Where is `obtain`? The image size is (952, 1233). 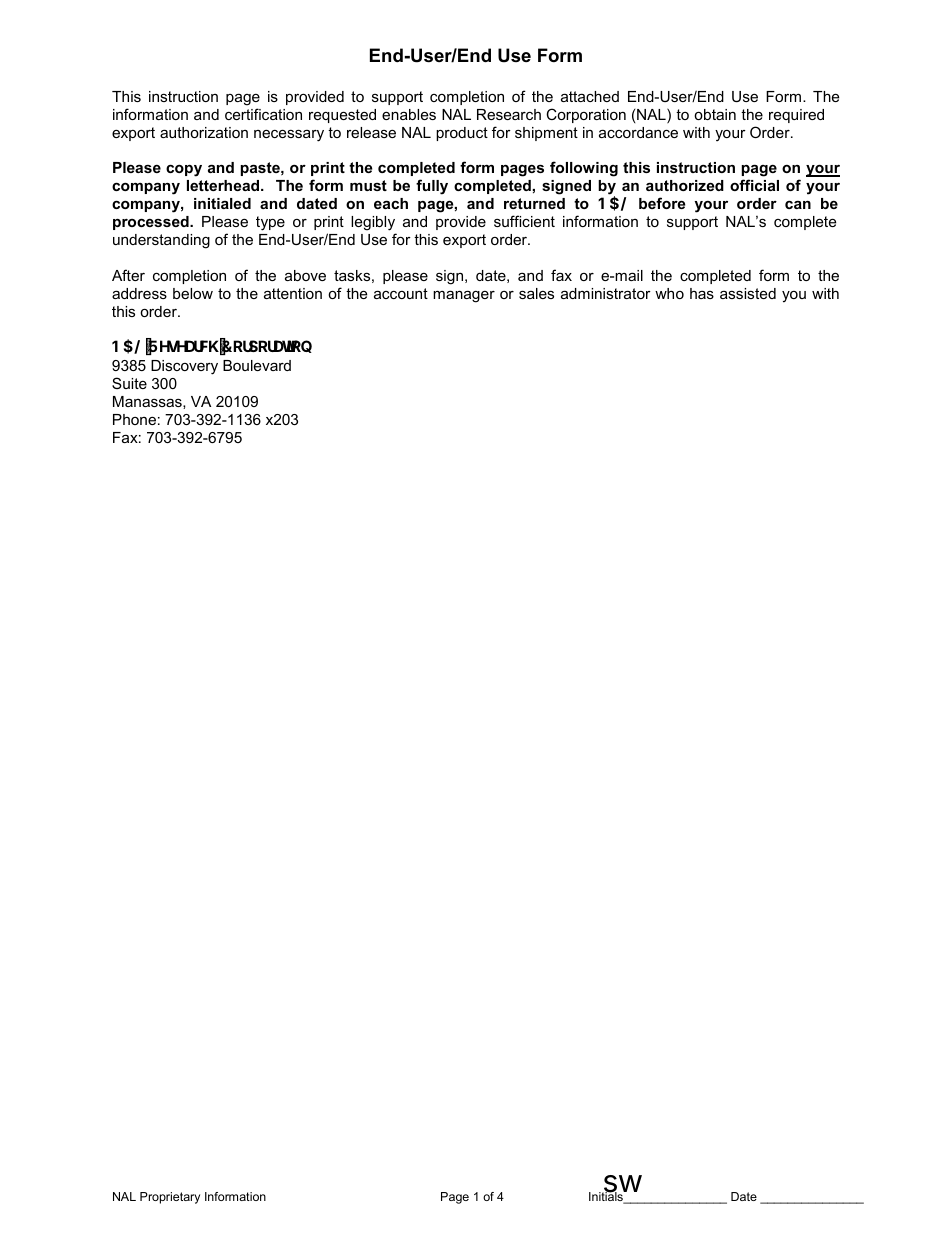 obtain is located at coordinates (715, 114).
